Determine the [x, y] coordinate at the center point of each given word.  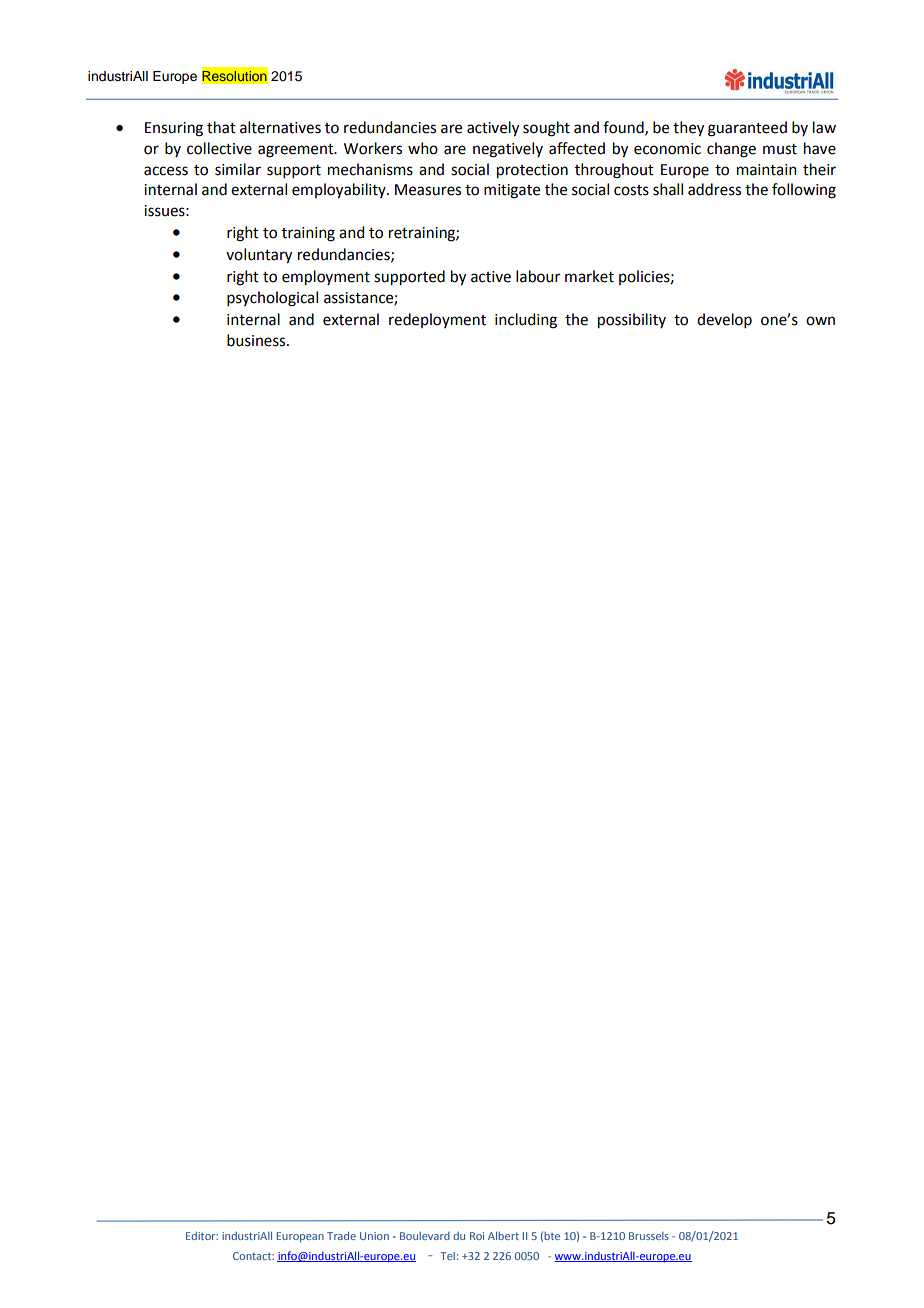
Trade [341, 1235]
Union [374, 1236]
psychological [272, 299]
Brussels [649, 1236]
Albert [503, 1235]
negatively [508, 150]
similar [238, 169]
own [820, 321]
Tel [447, 1256]
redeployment [437, 320]
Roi [477, 1236]
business [257, 340]
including [526, 321]
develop [724, 320]
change [731, 150]
